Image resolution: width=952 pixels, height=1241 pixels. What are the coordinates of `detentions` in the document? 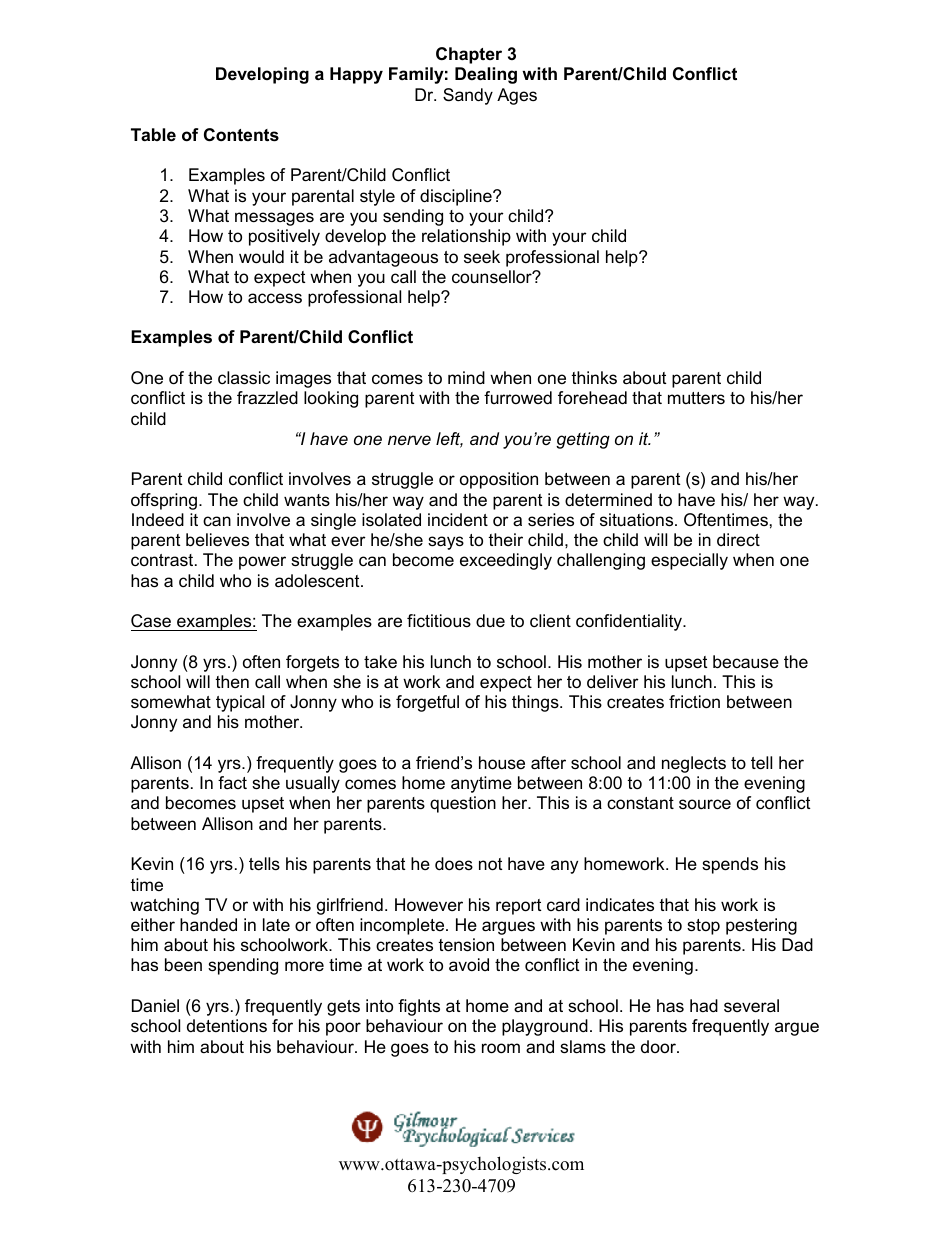 It's located at (227, 1025).
